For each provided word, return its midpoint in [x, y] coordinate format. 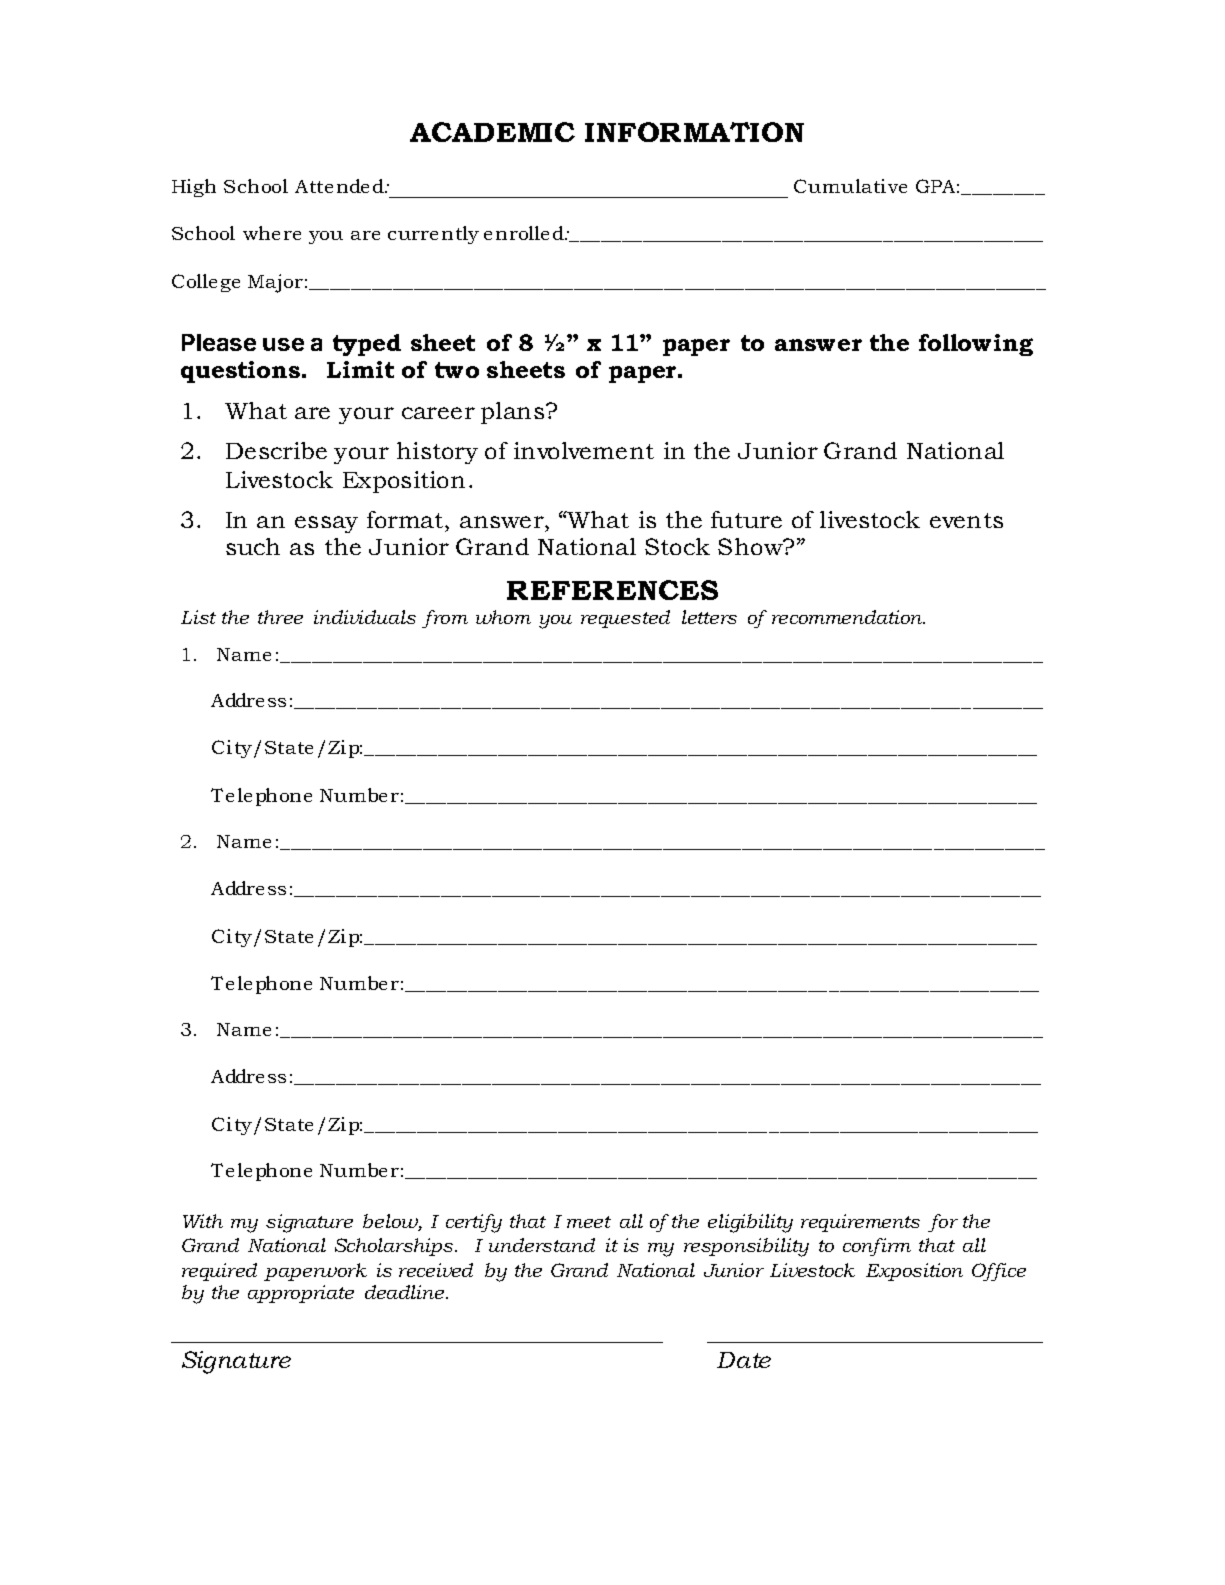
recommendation [848, 617]
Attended [340, 186]
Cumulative [850, 186]
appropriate [301, 1294]
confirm [877, 1247]
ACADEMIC [492, 132]
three [280, 617]
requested [625, 619]
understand [542, 1245]
